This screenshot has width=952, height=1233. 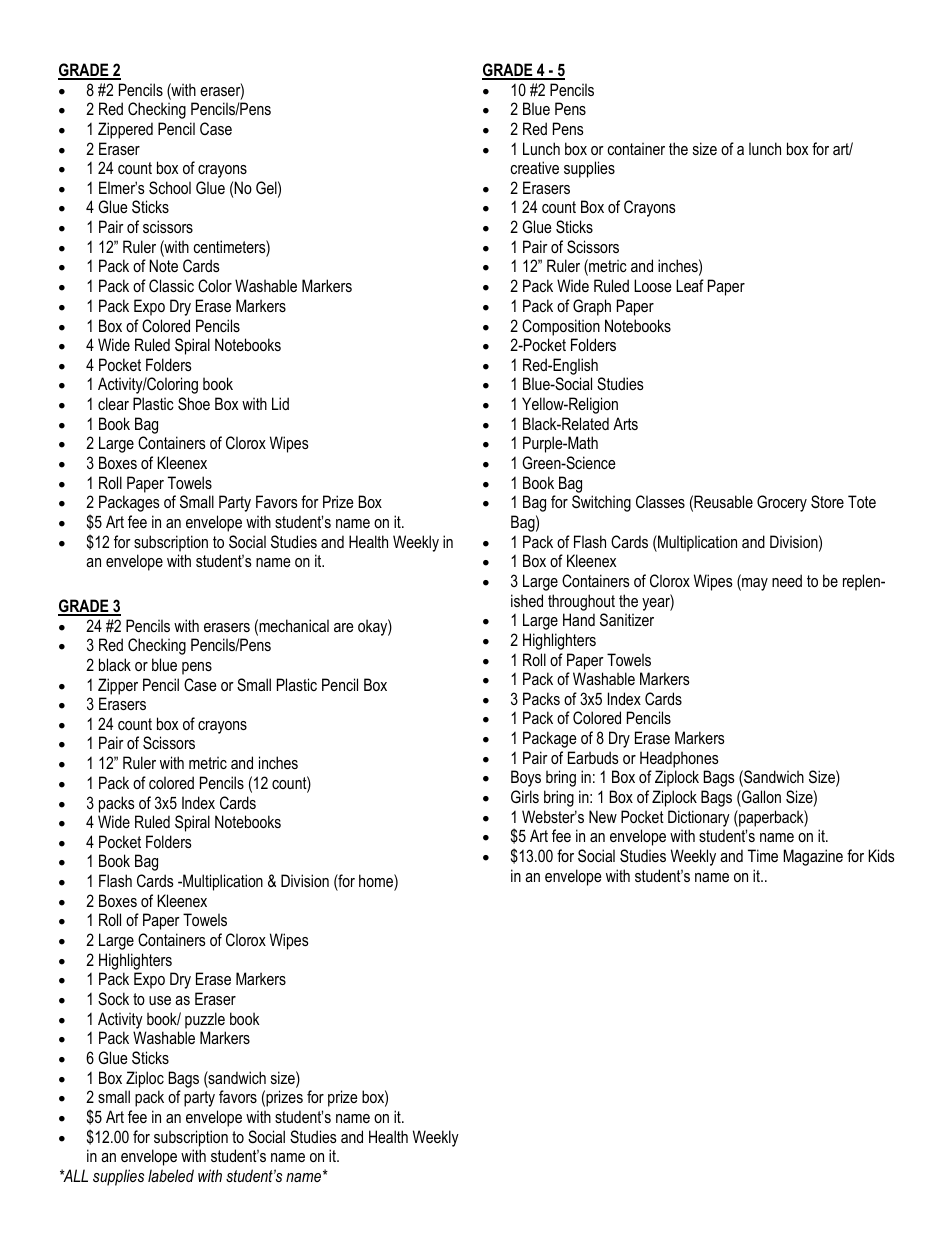 I want to click on School, so click(x=170, y=188).
